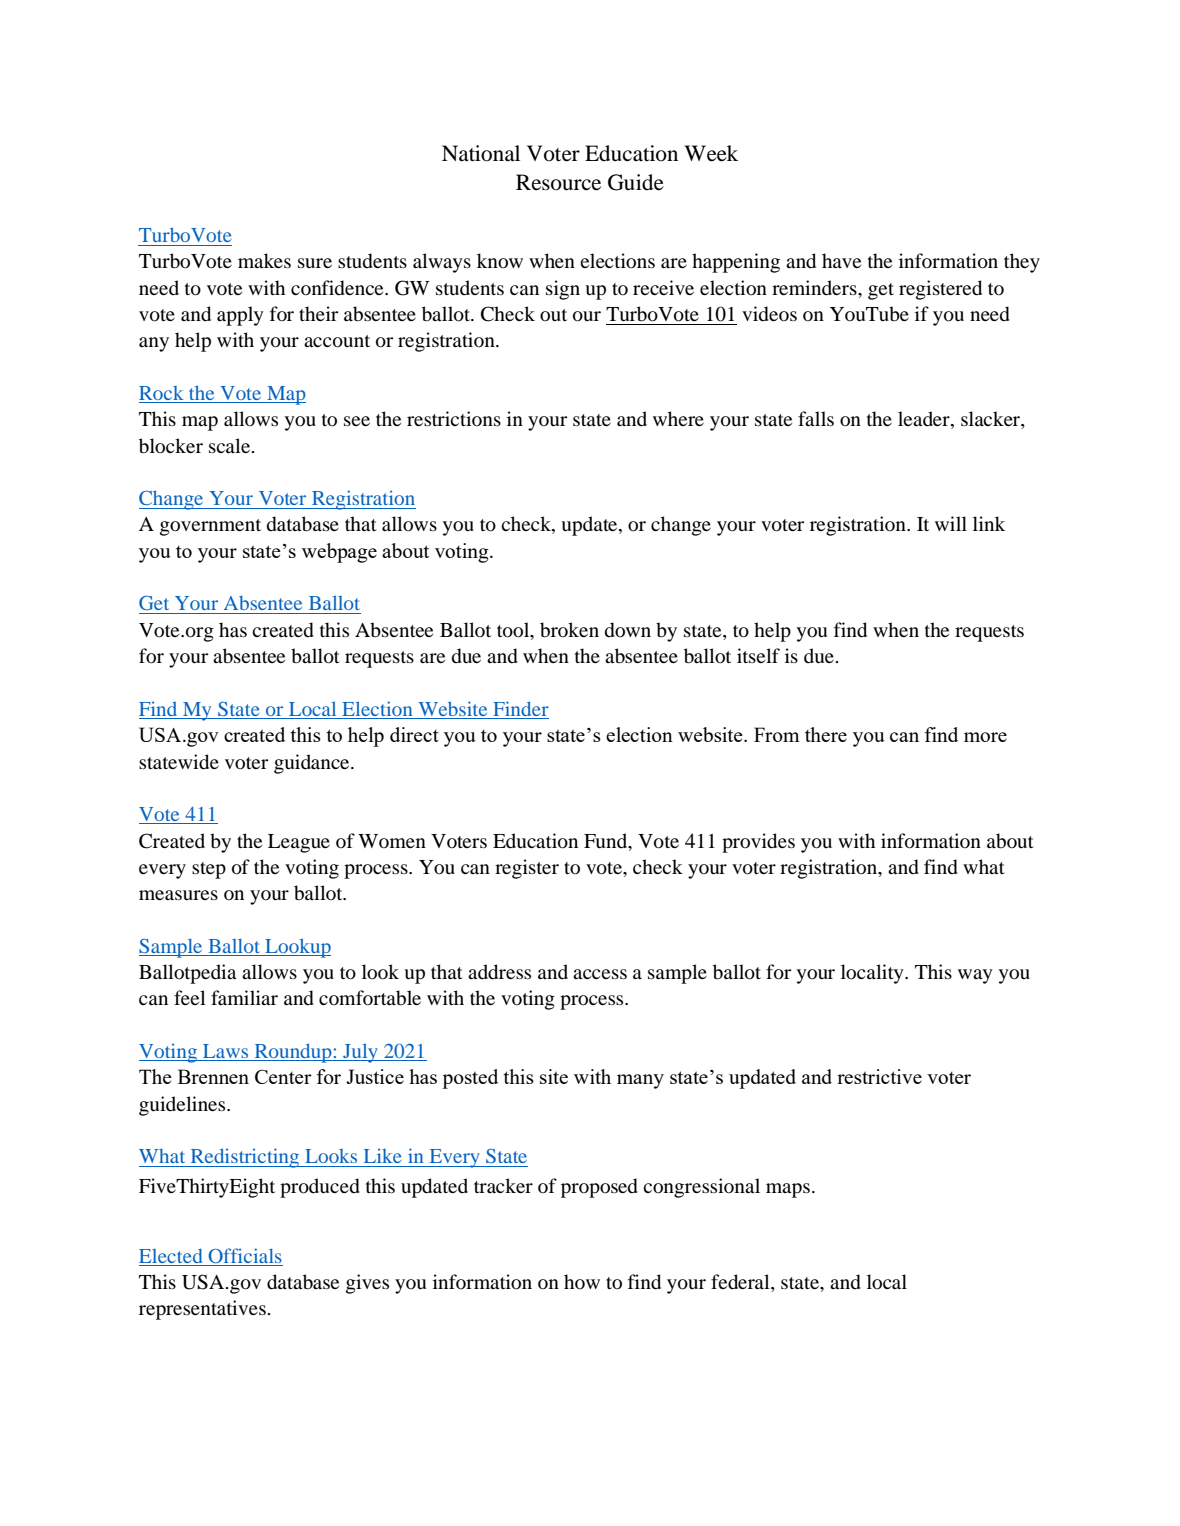 Image resolution: width=1180 pixels, height=1526 pixels. What do you see at coordinates (951, 523) in the screenshot?
I see `will` at bounding box center [951, 523].
